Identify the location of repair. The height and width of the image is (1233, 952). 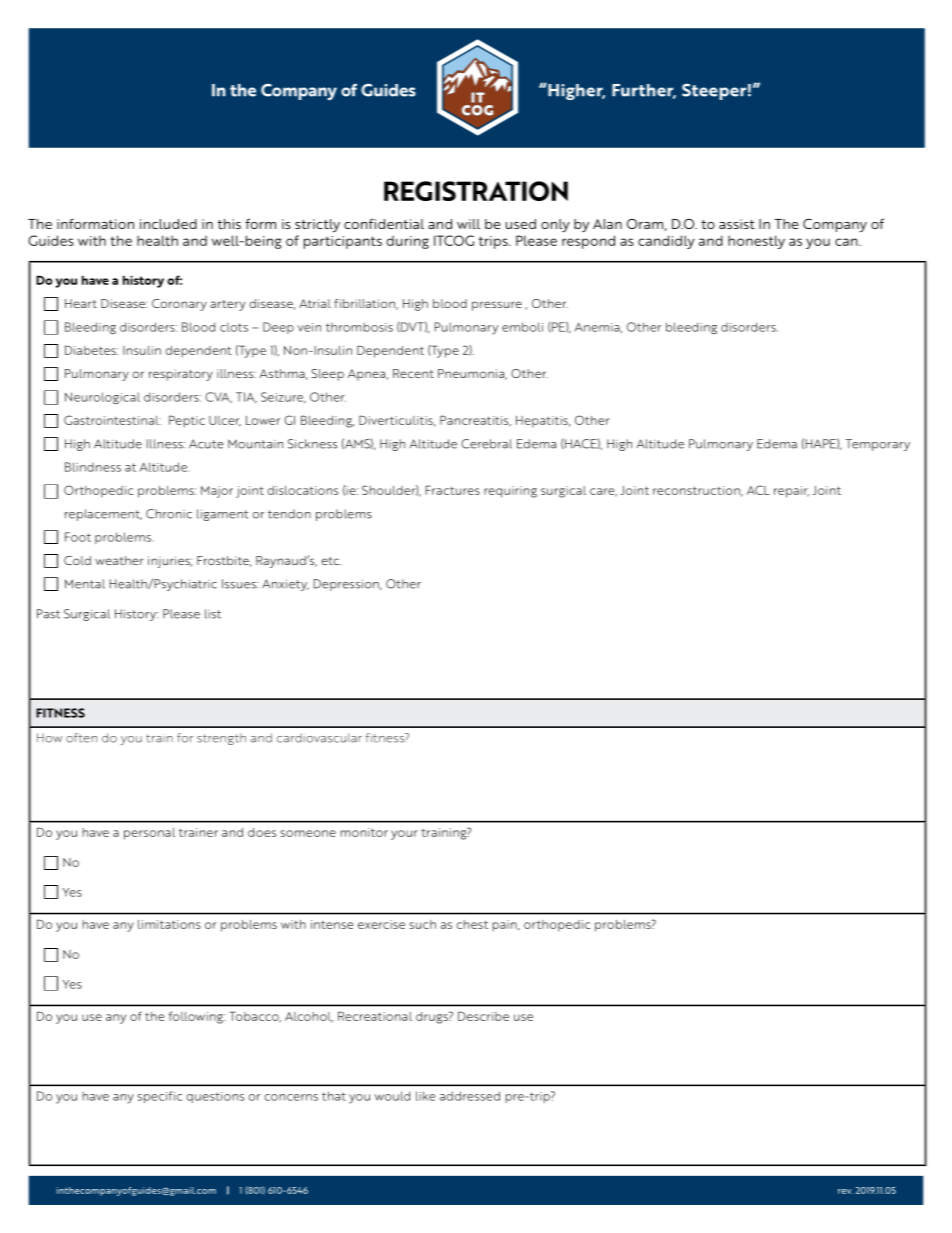
(791, 492).
